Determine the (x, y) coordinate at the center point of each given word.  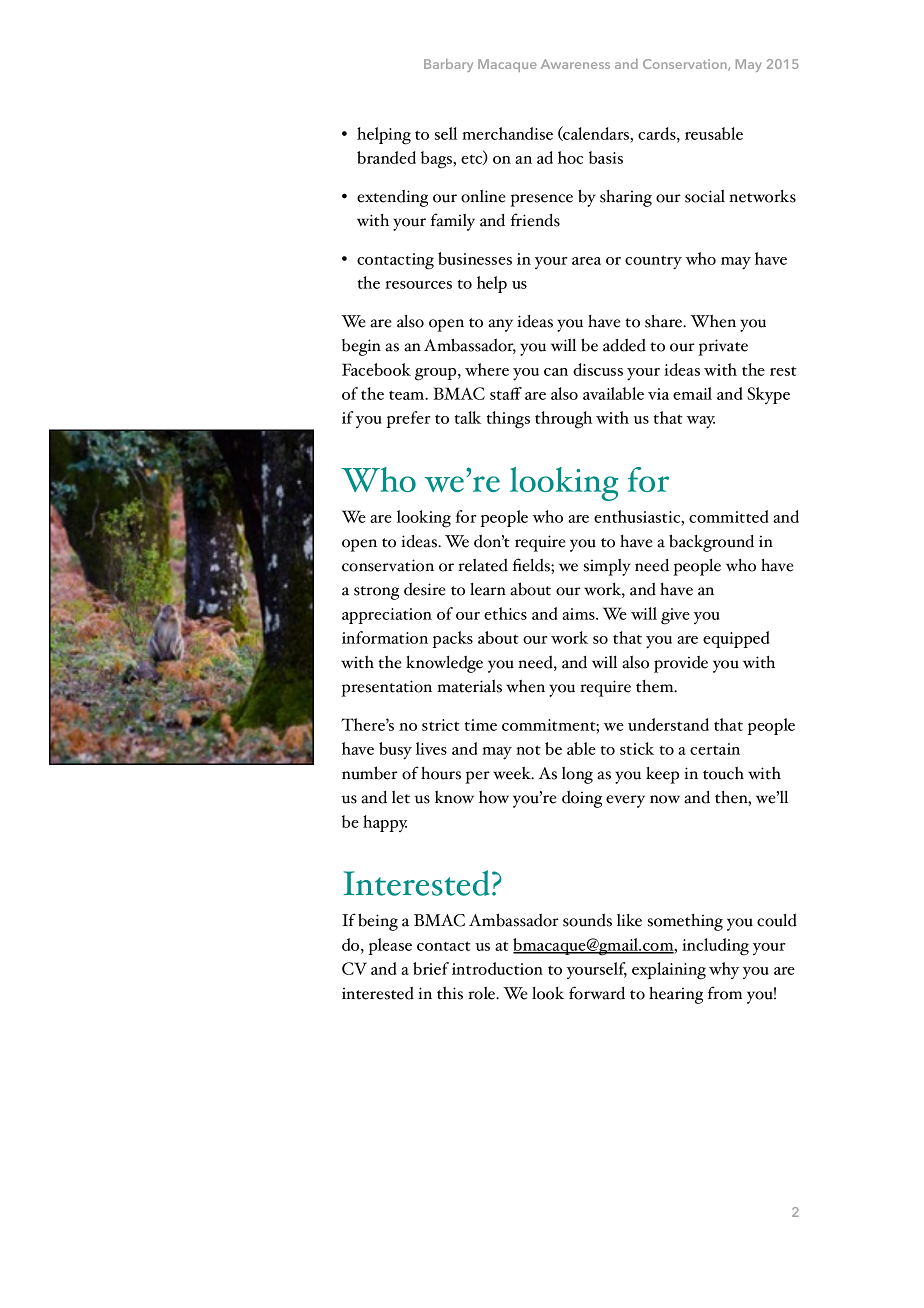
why (724, 970)
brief (431, 968)
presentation (386, 688)
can (556, 372)
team (408, 395)
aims (579, 614)
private (723, 347)
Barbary (448, 65)
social (705, 196)
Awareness (575, 64)
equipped (736, 639)
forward (597, 993)
